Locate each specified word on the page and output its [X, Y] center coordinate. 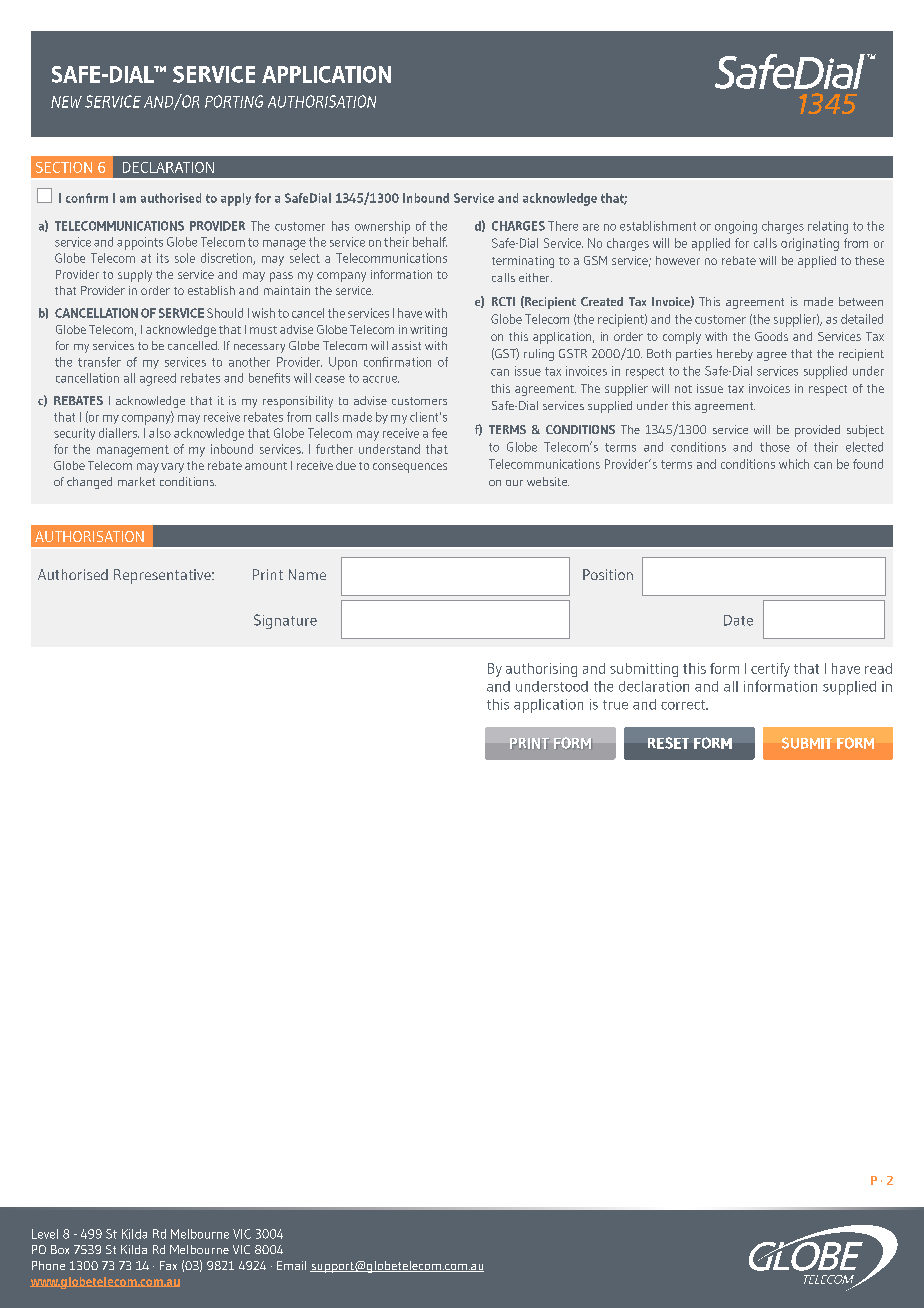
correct [684, 705]
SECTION [64, 167]
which [794, 464]
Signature [285, 621]
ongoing [736, 227]
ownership [382, 227]
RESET [668, 743]
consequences [410, 468]
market [136, 481]
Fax [168, 1265]
